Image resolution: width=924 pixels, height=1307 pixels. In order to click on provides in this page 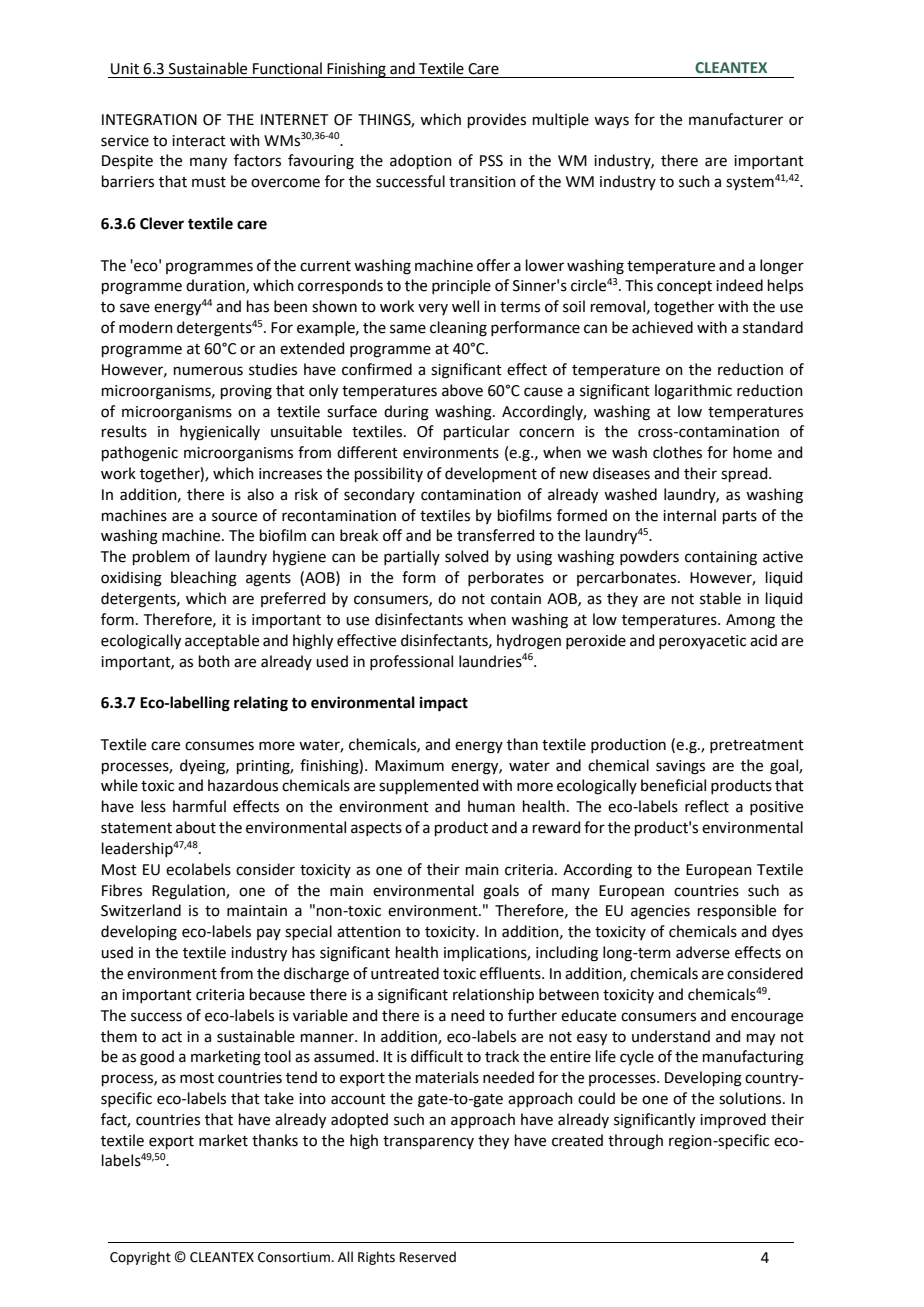, I will do `click(497, 120)`.
